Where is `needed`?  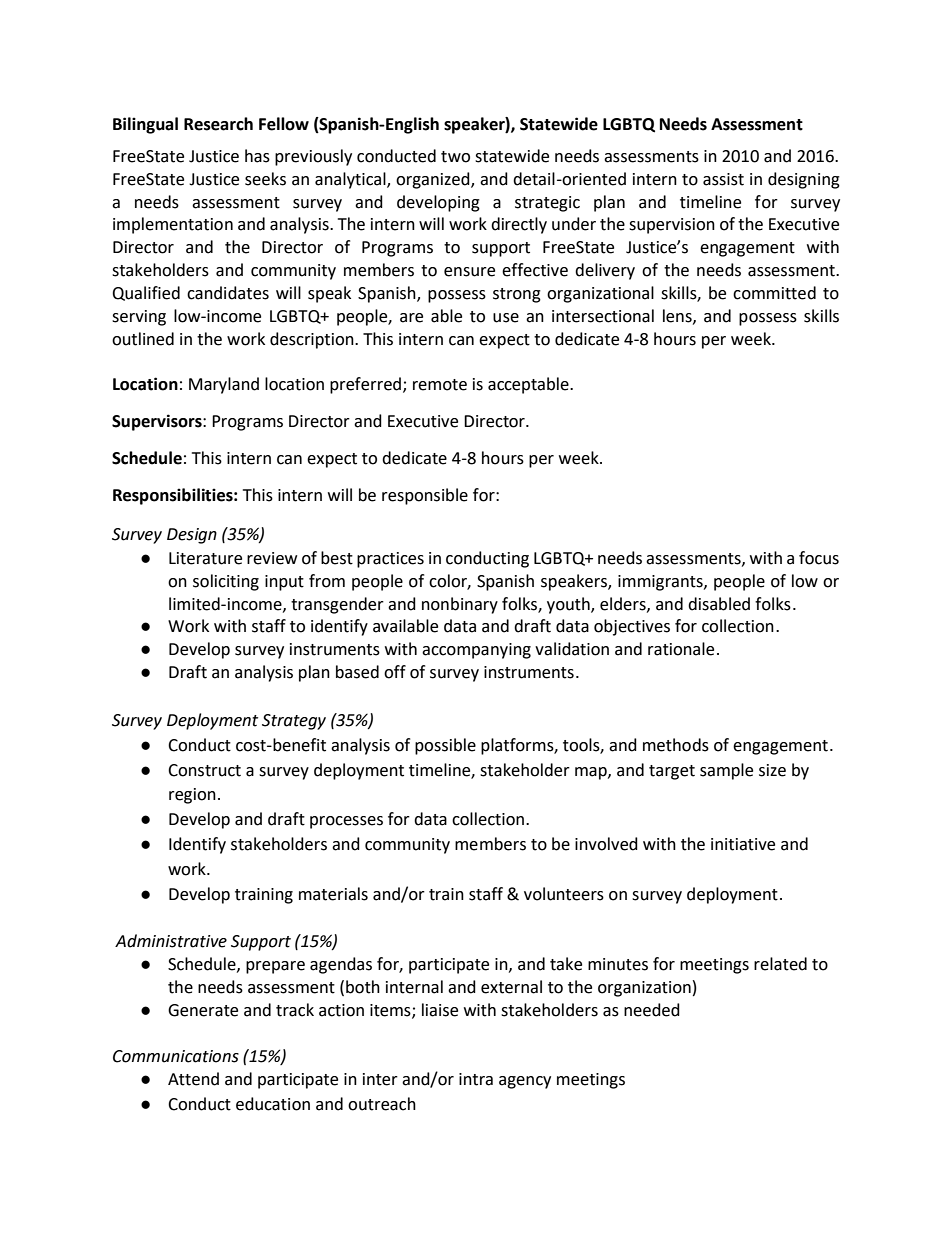
needed is located at coordinates (652, 1010).
